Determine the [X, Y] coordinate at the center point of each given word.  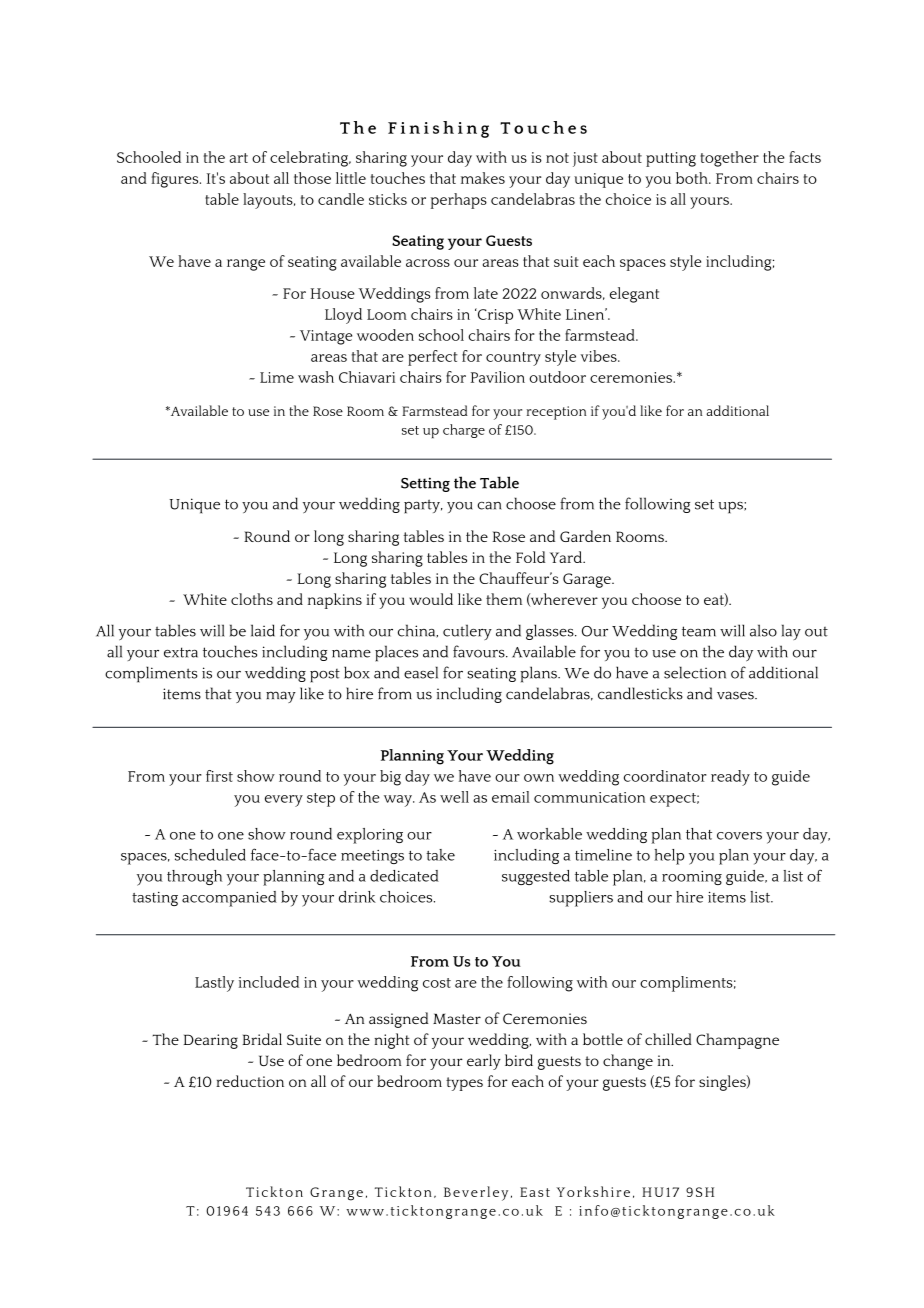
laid [263, 630]
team [699, 631]
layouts [269, 201]
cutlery [467, 632]
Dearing [211, 1041]
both [693, 178]
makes [483, 178]
